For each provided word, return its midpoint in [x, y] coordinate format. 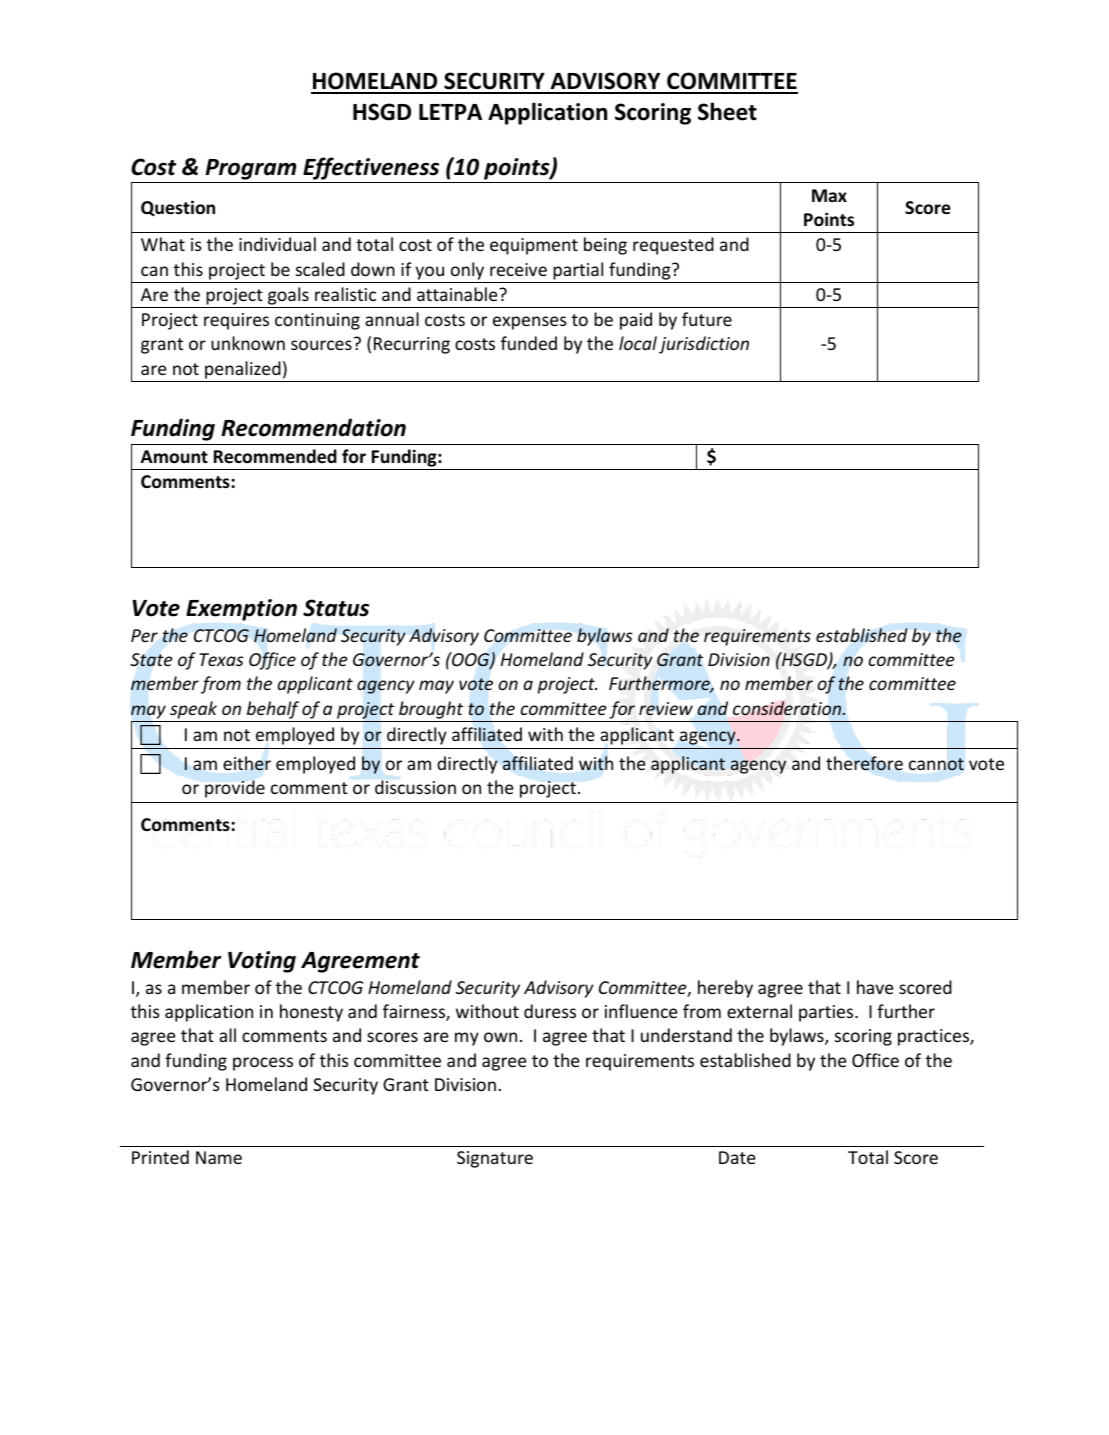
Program [251, 171]
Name [219, 1157]
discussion [415, 787]
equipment [534, 246]
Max [829, 195]
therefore [864, 763]
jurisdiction [704, 345]
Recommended [275, 456]
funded [529, 343]
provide [235, 789]
